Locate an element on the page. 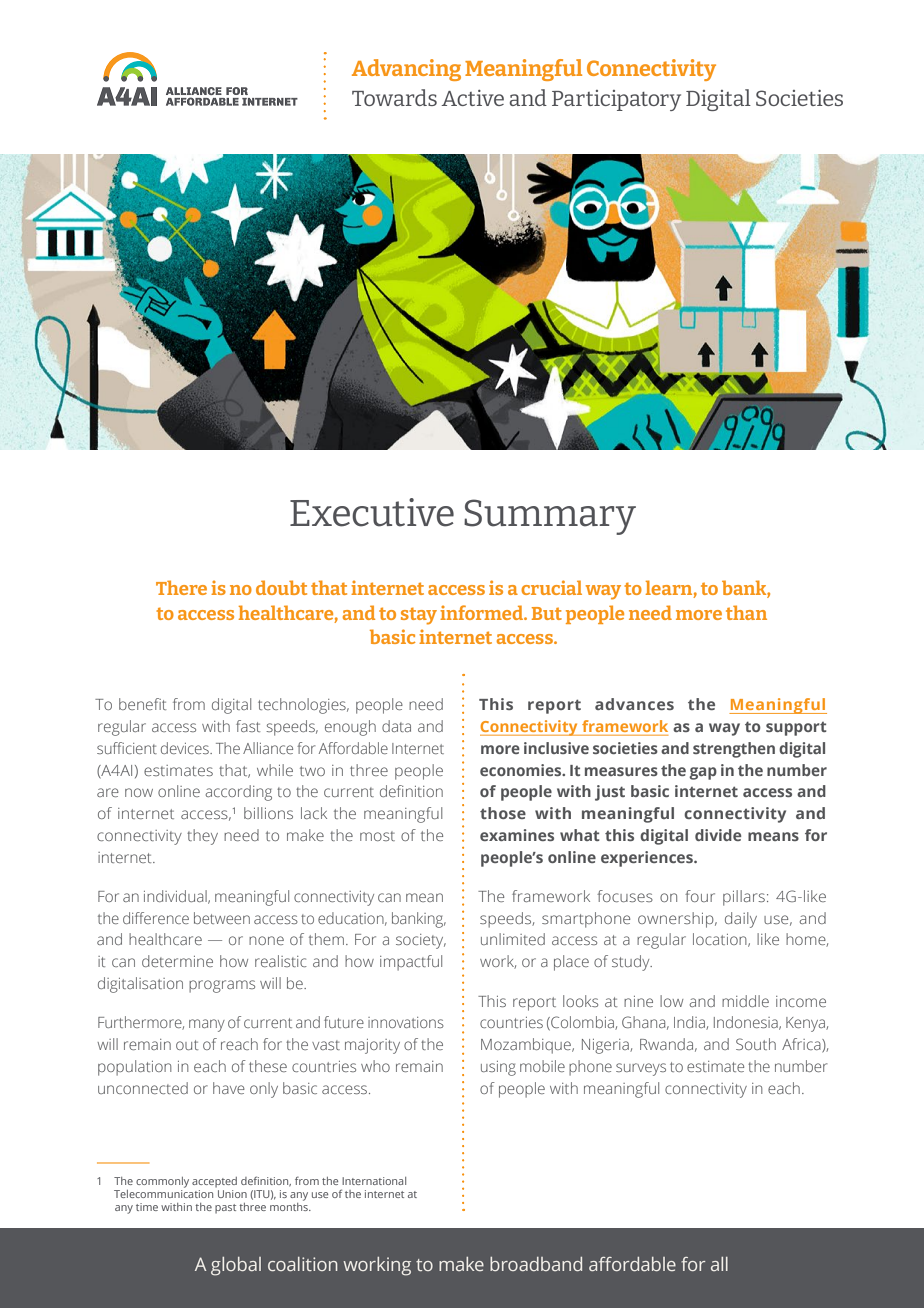 Image resolution: width=924 pixels, height=1308 pixels. surveys is located at coordinates (641, 1069).
